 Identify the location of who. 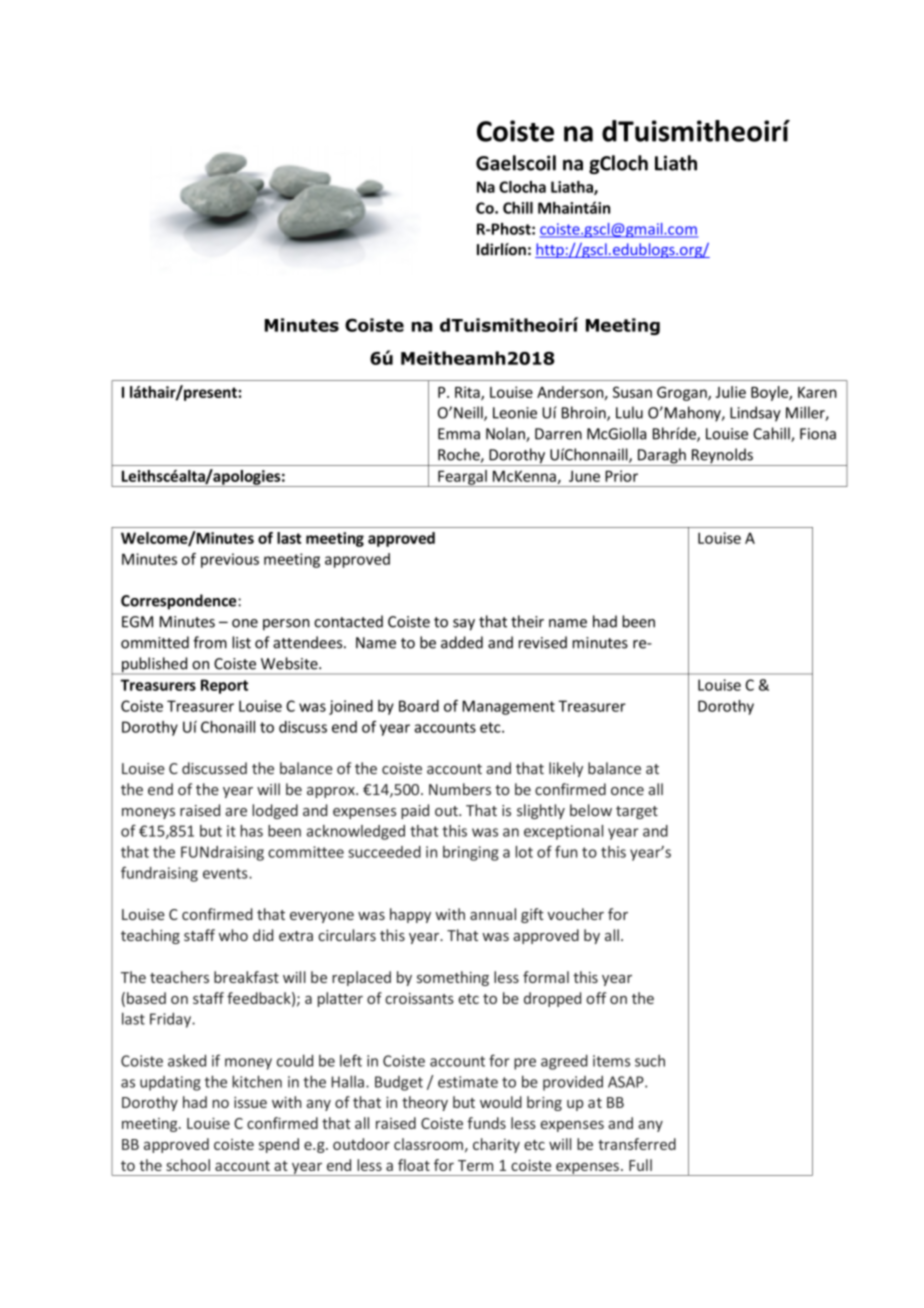
(233, 935).
